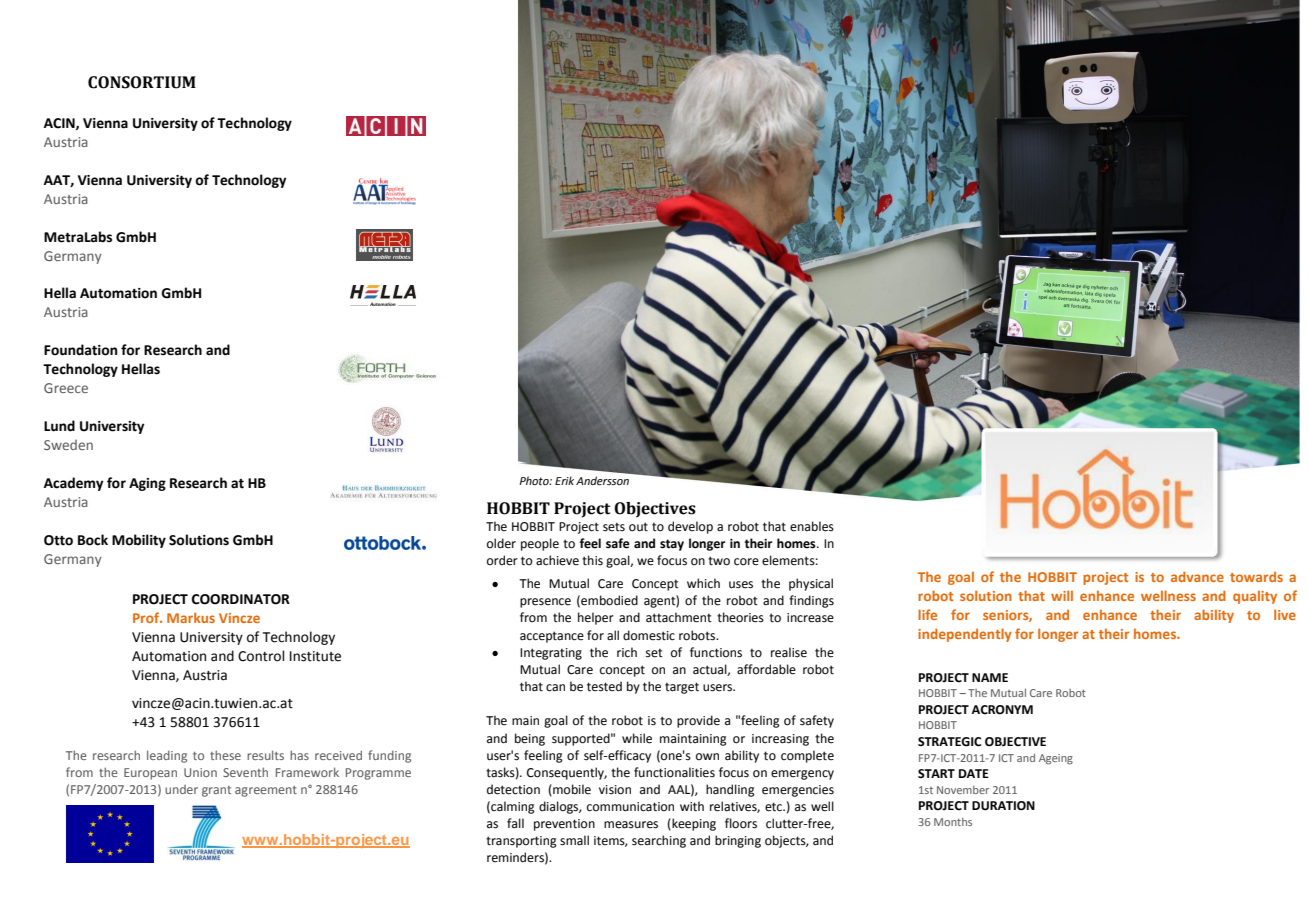 This image has width=1308, height=924. I want to click on Andersson, so click(602, 480).
